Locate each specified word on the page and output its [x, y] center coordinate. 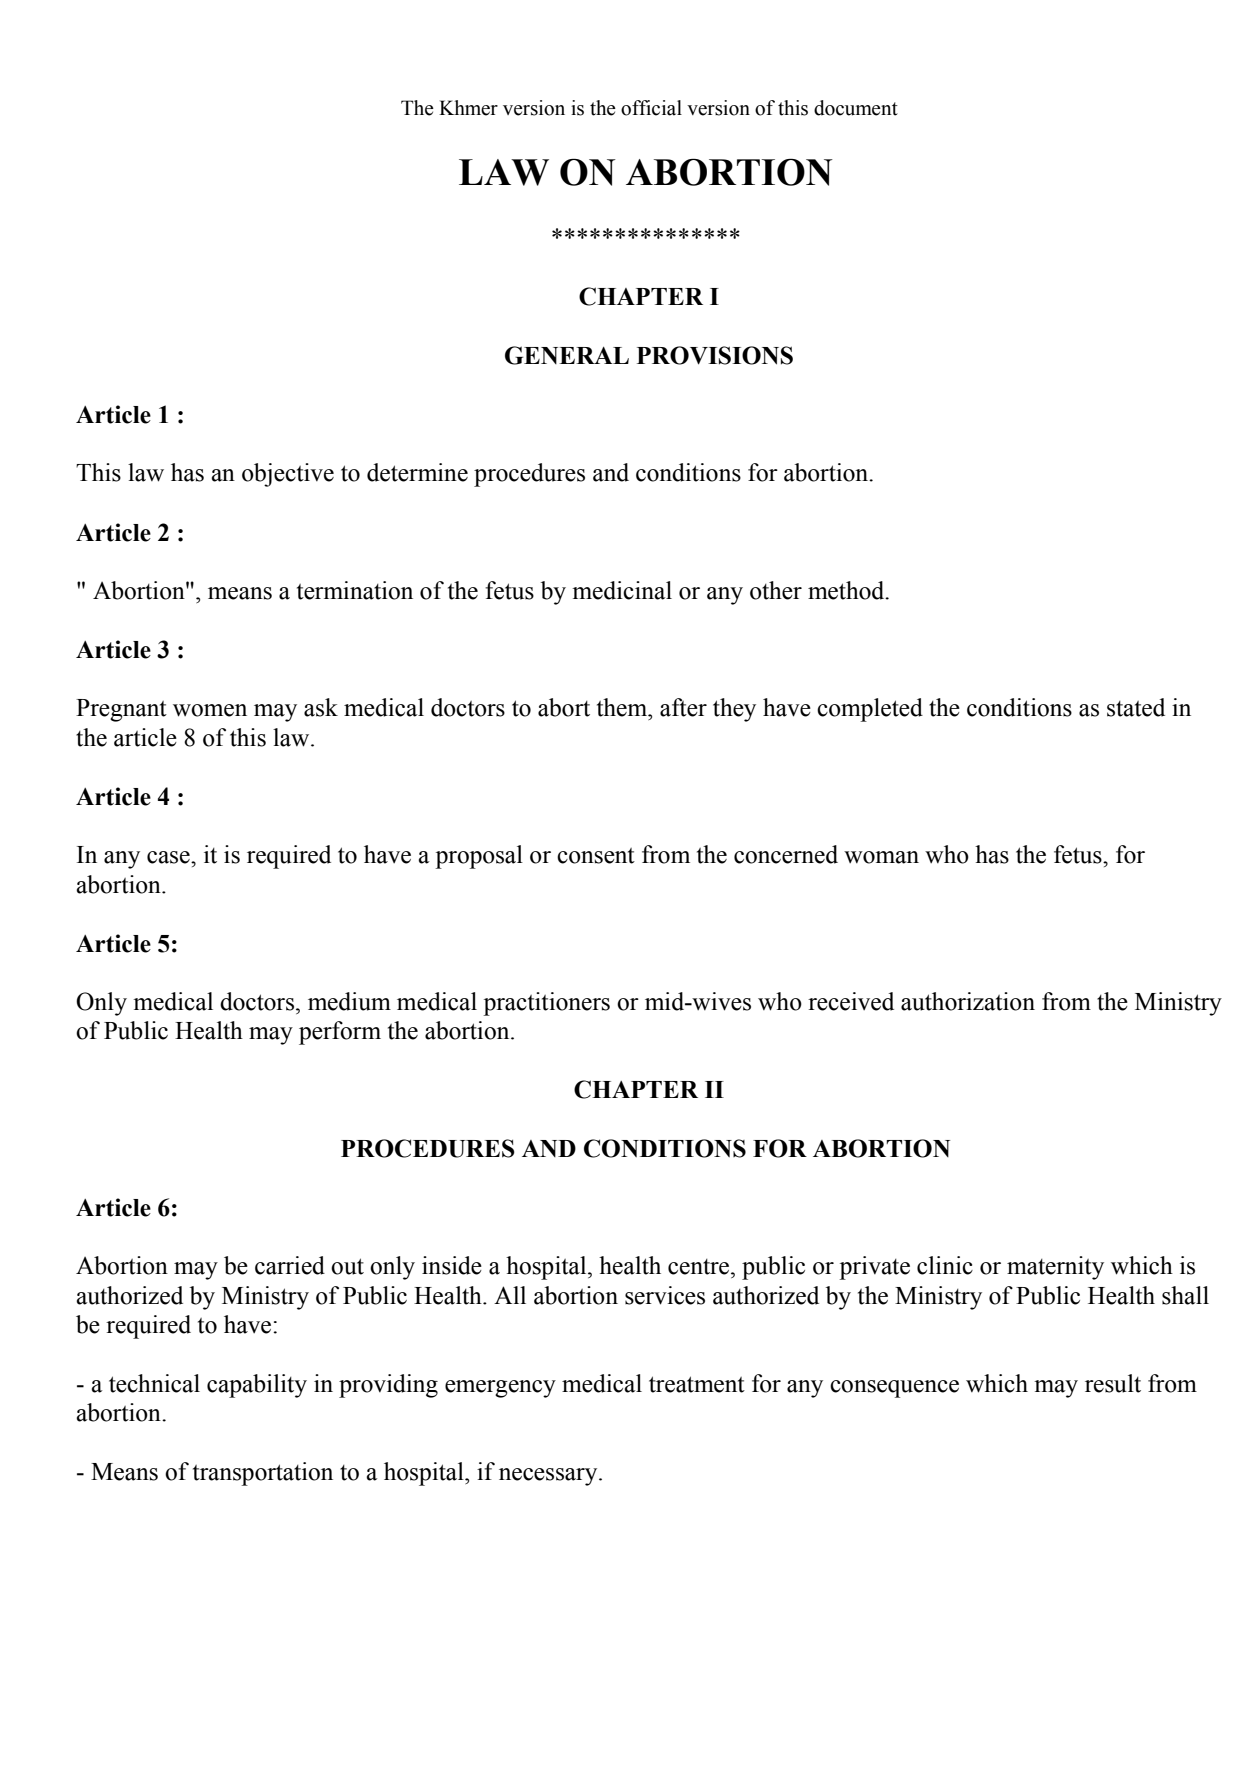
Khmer [468, 108]
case [169, 857]
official [651, 108]
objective [288, 475]
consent [596, 856]
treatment [697, 1384]
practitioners [546, 1004]
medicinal [622, 590]
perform [340, 1033]
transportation [263, 1474]
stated [1136, 707]
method [847, 590]
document [856, 108]
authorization [968, 1001]
